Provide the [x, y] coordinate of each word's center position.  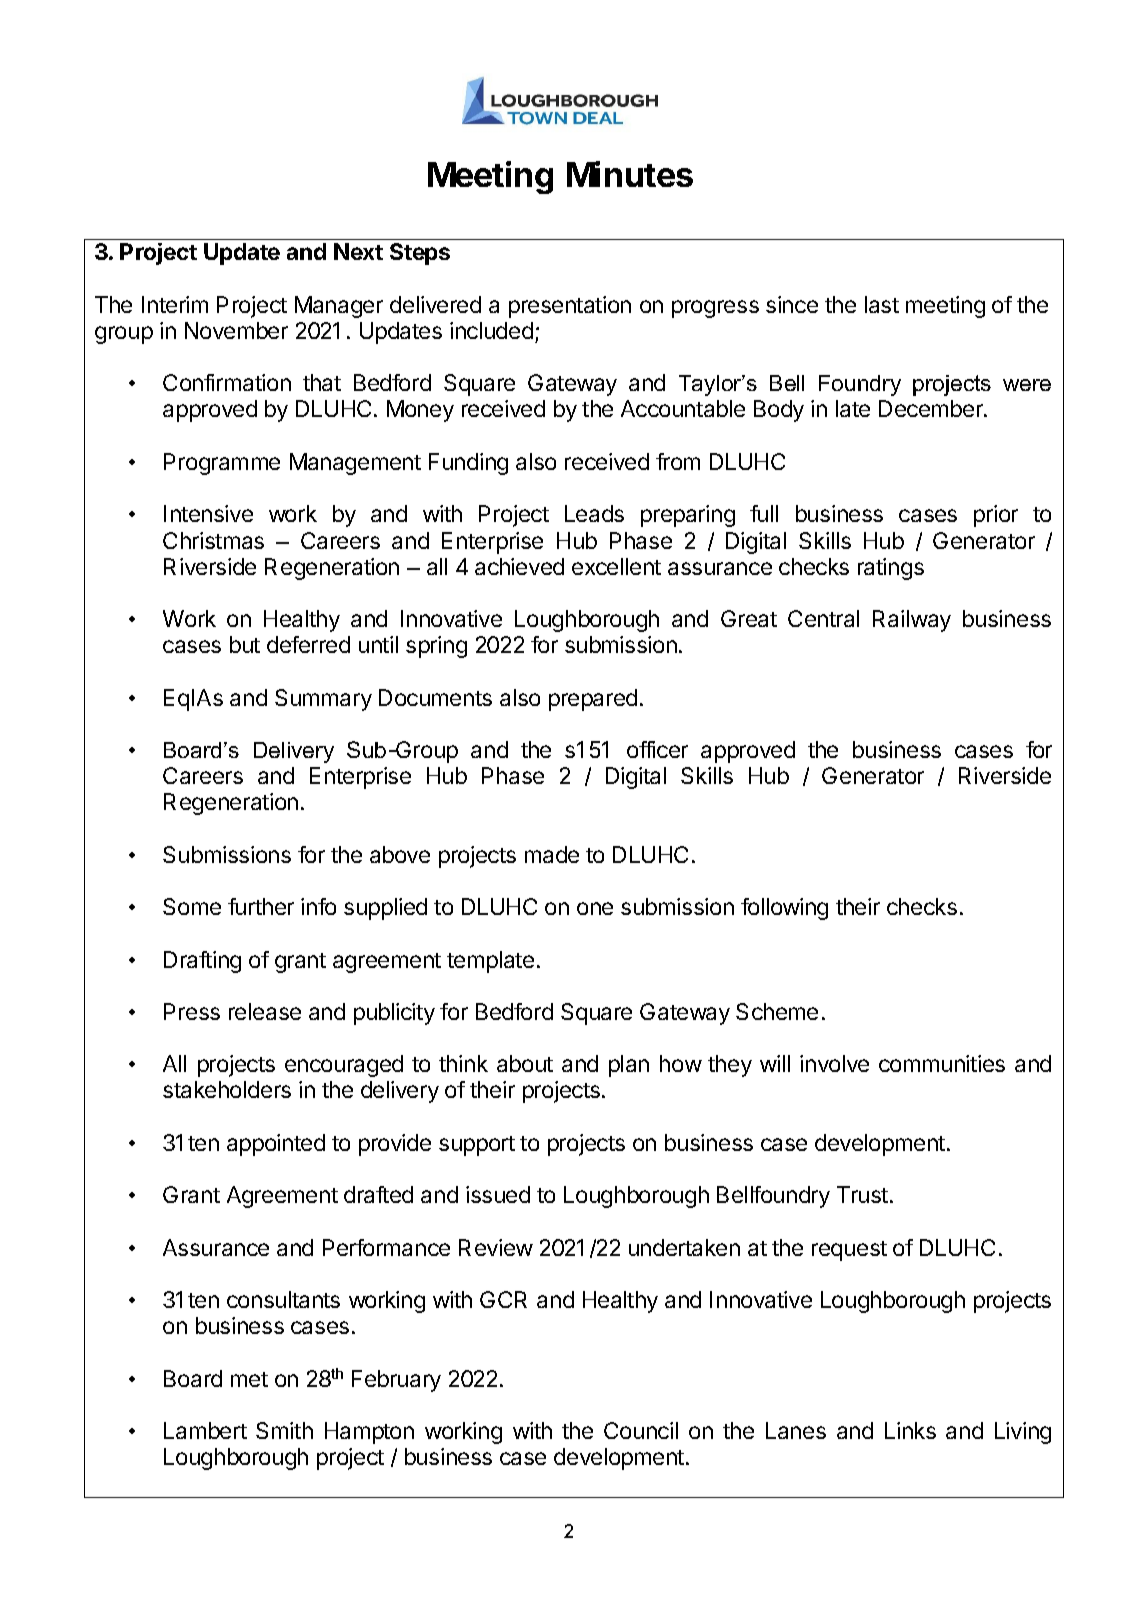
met [249, 1379]
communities [942, 1063]
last [882, 304]
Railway [912, 621]
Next [358, 251]
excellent [616, 566]
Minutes [630, 174]
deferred [308, 644]
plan [629, 1066]
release [265, 1011]
